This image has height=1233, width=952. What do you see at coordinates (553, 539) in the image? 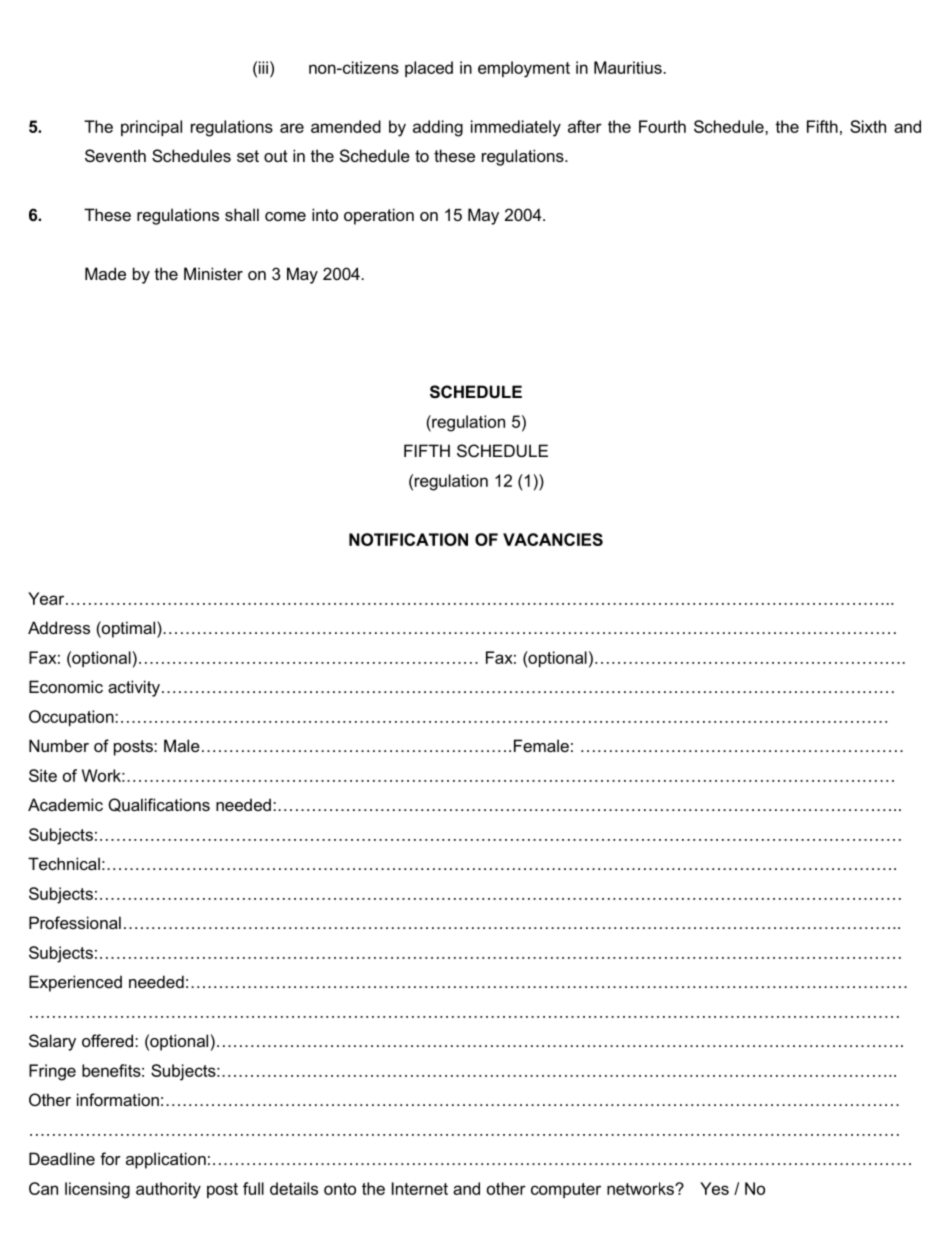
I see `VACANCIES` at bounding box center [553, 539].
